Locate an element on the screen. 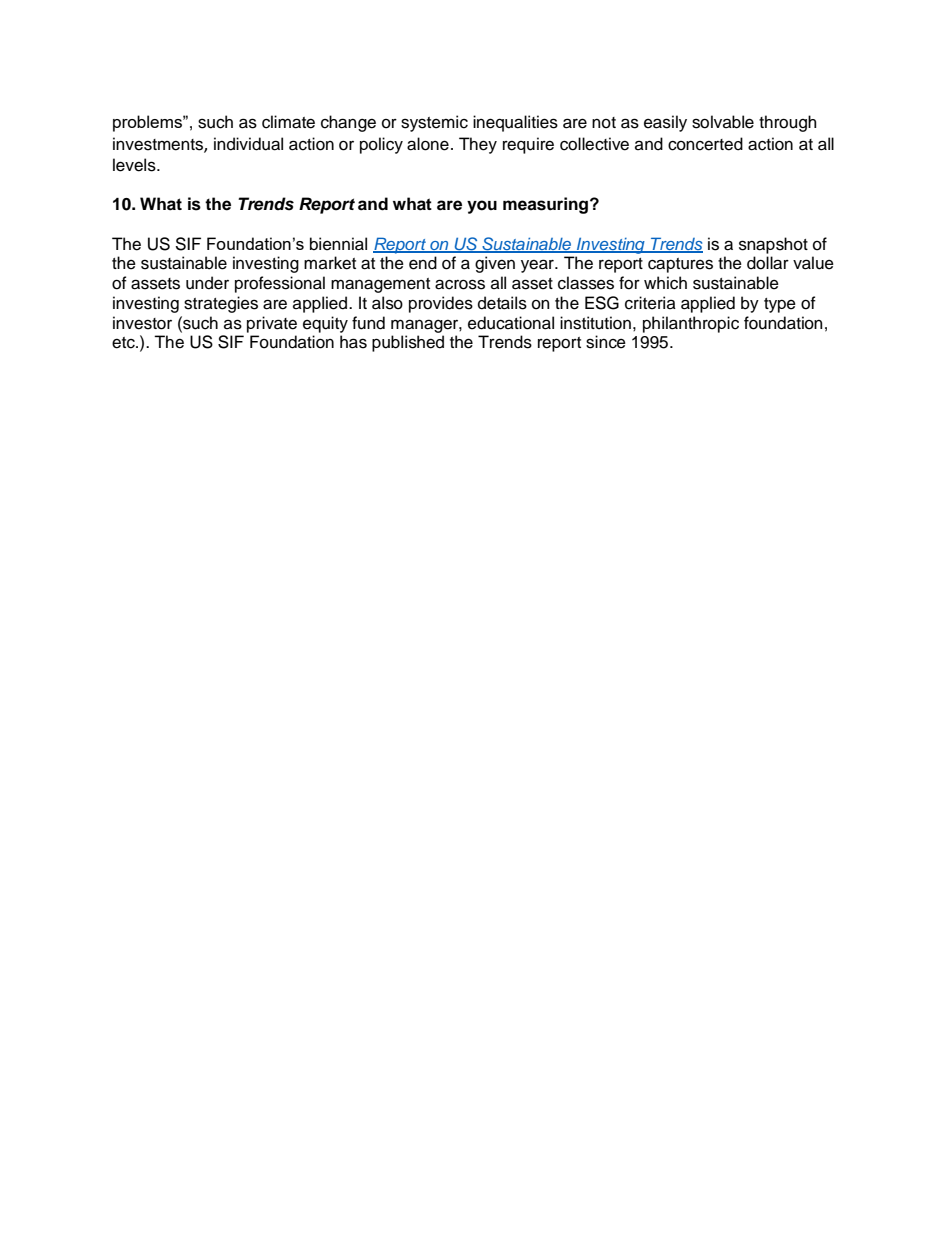 The height and width of the screenshot is (1233, 952). measuring is located at coordinates (547, 205).
